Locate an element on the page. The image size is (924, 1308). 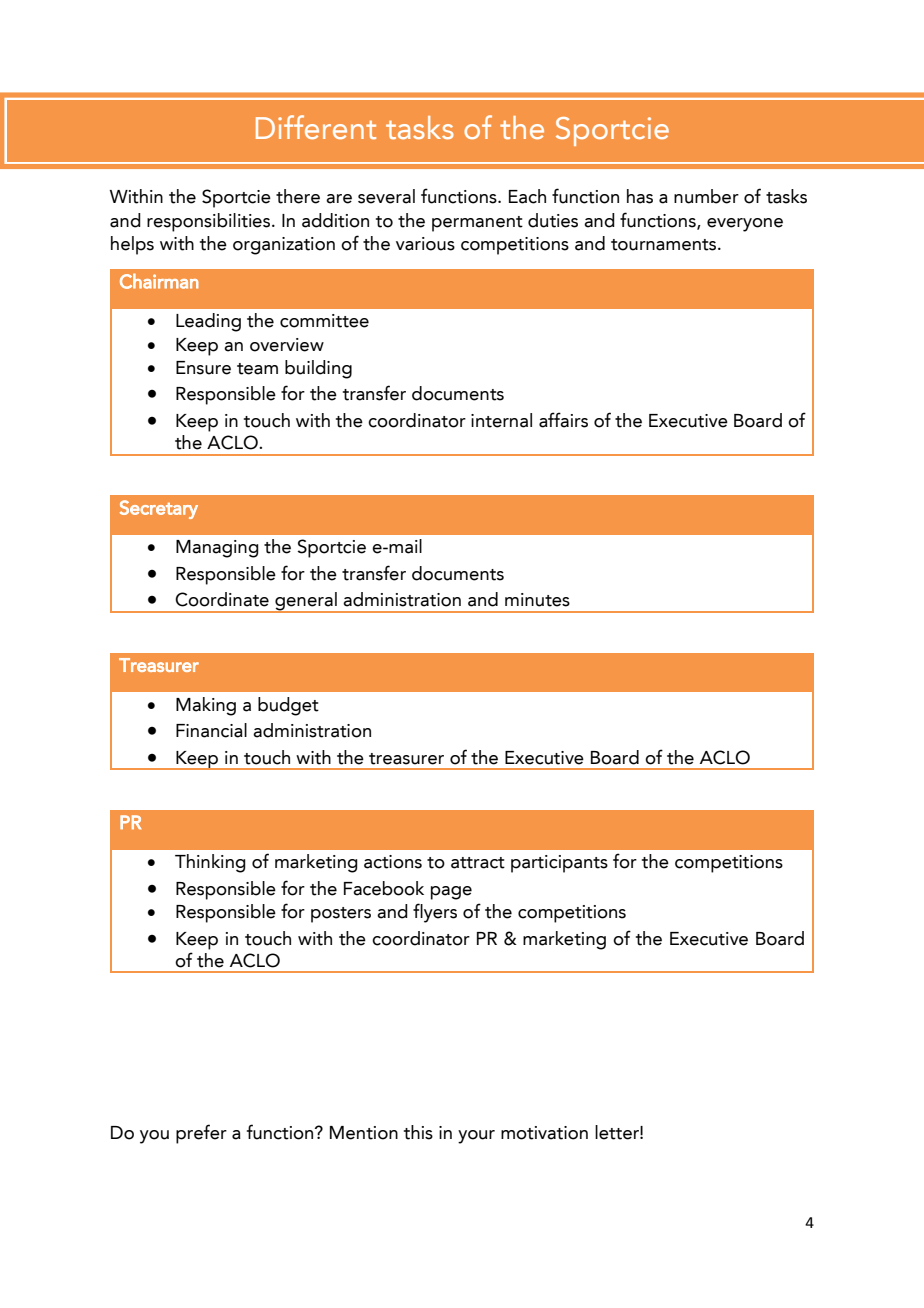
responsibilities is located at coordinates (208, 222).
